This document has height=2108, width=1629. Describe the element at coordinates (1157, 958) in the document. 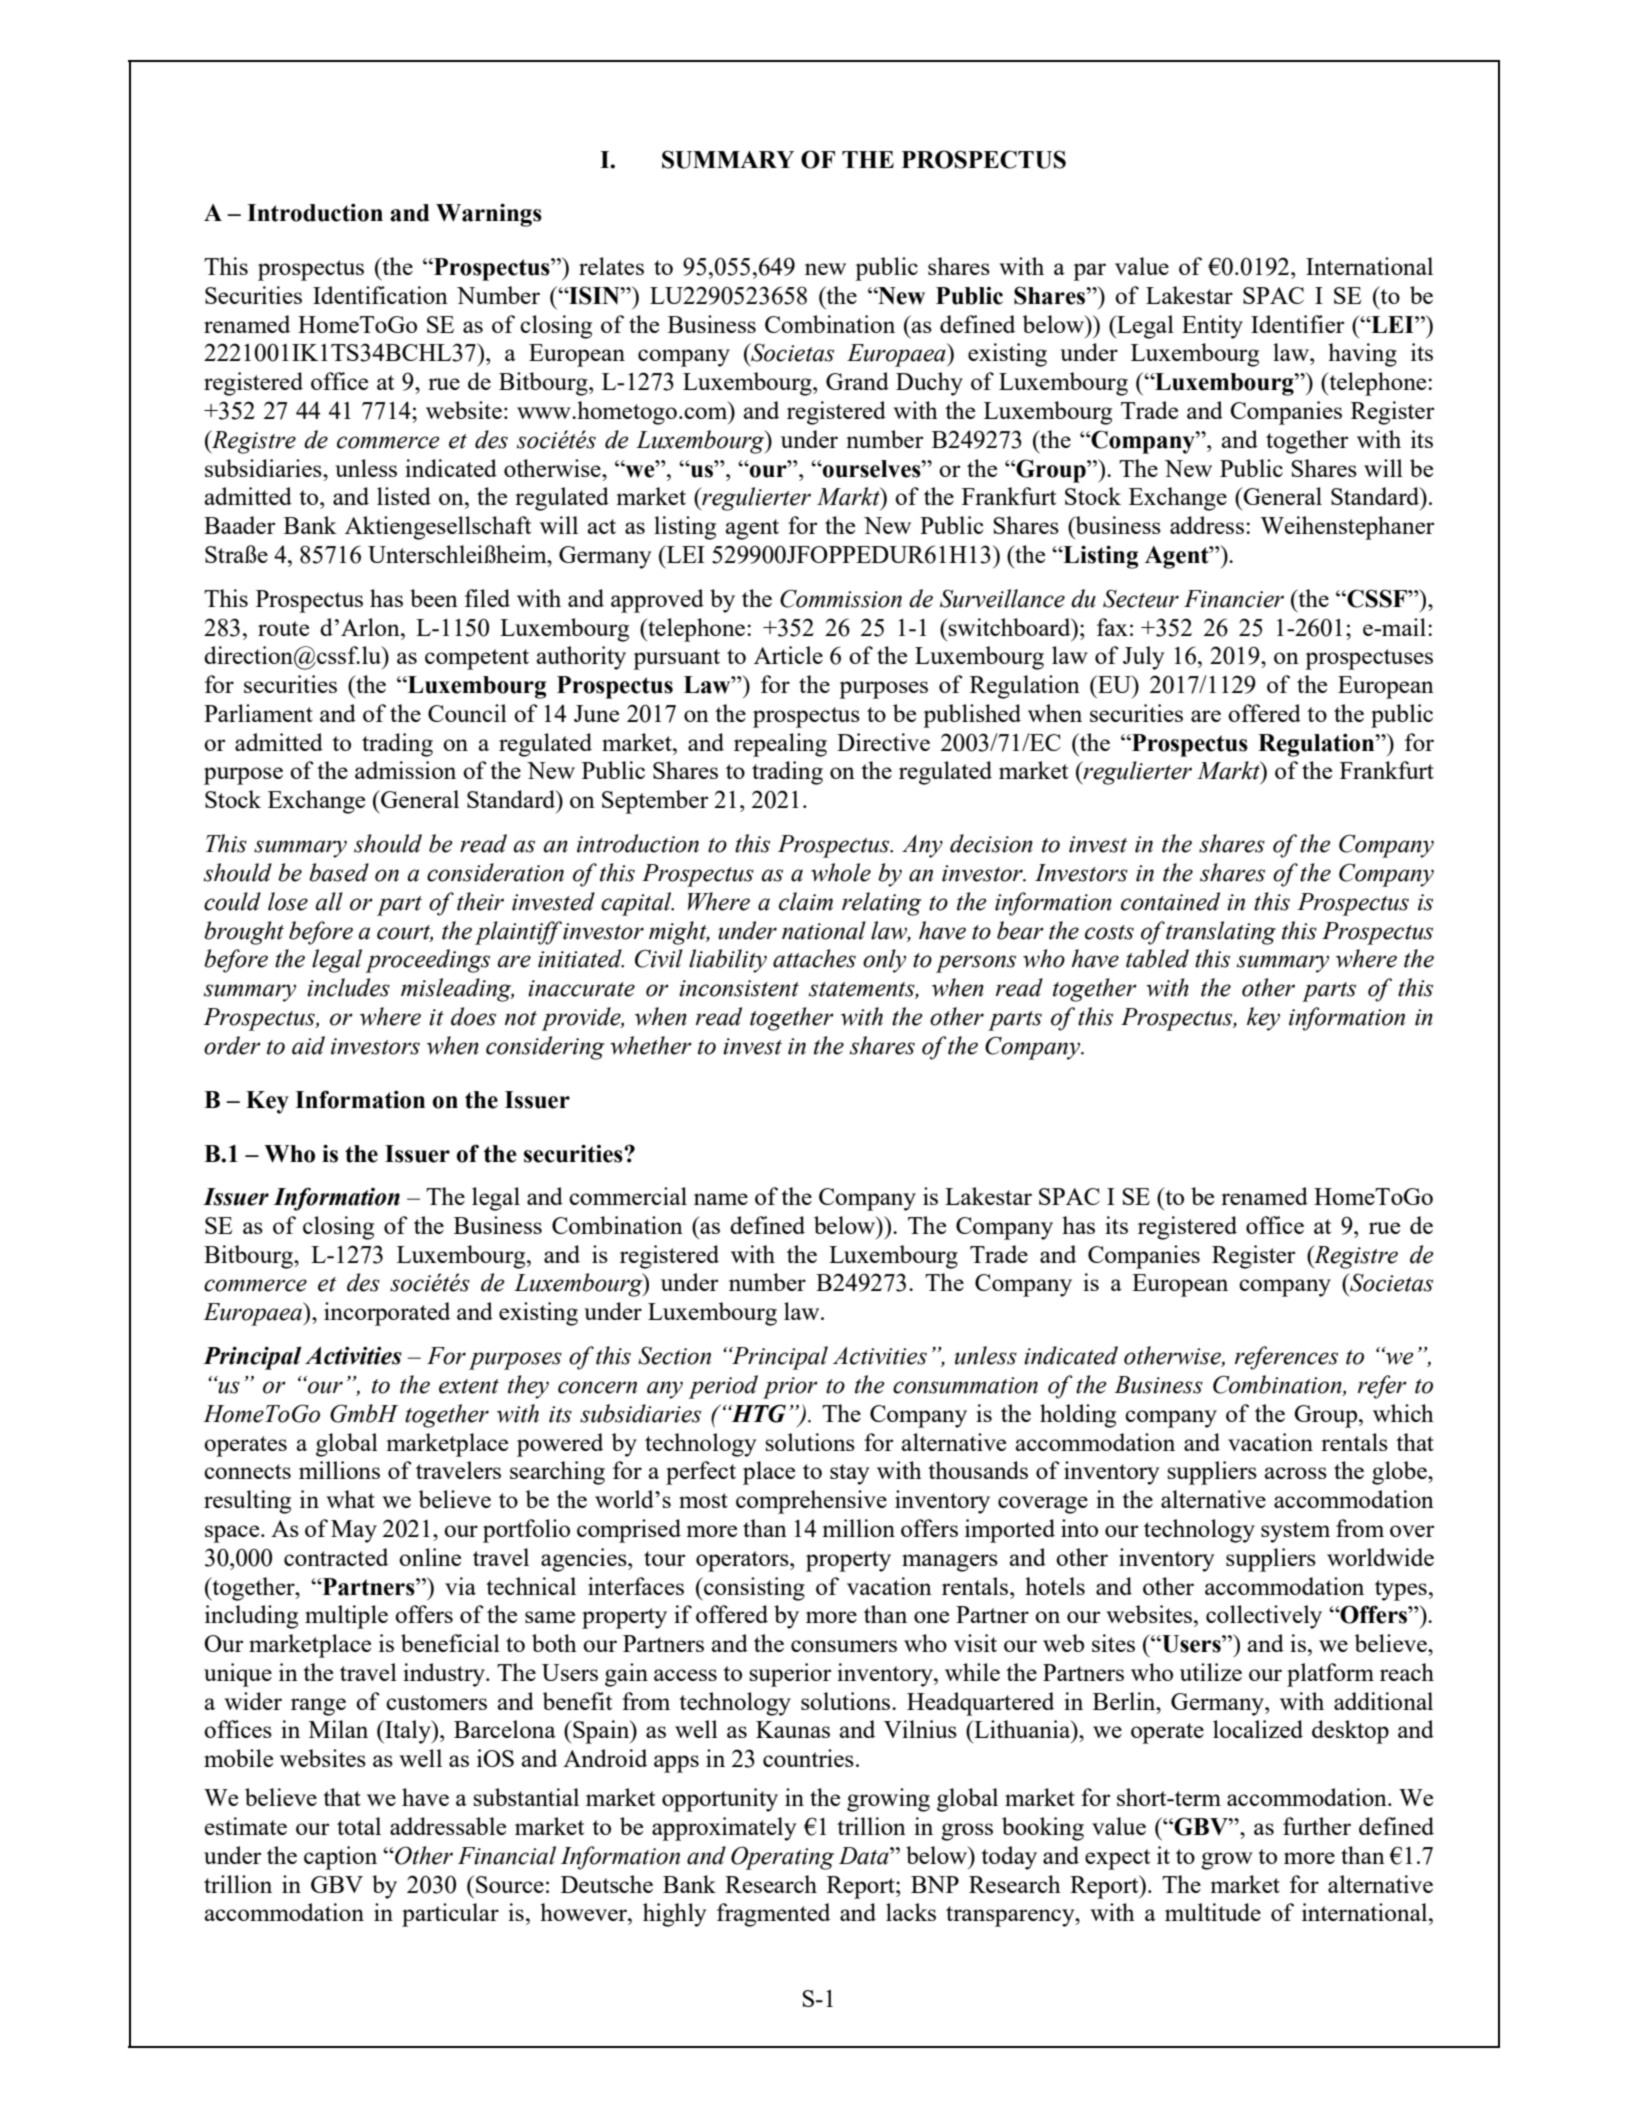

I see `tabled` at that location.
